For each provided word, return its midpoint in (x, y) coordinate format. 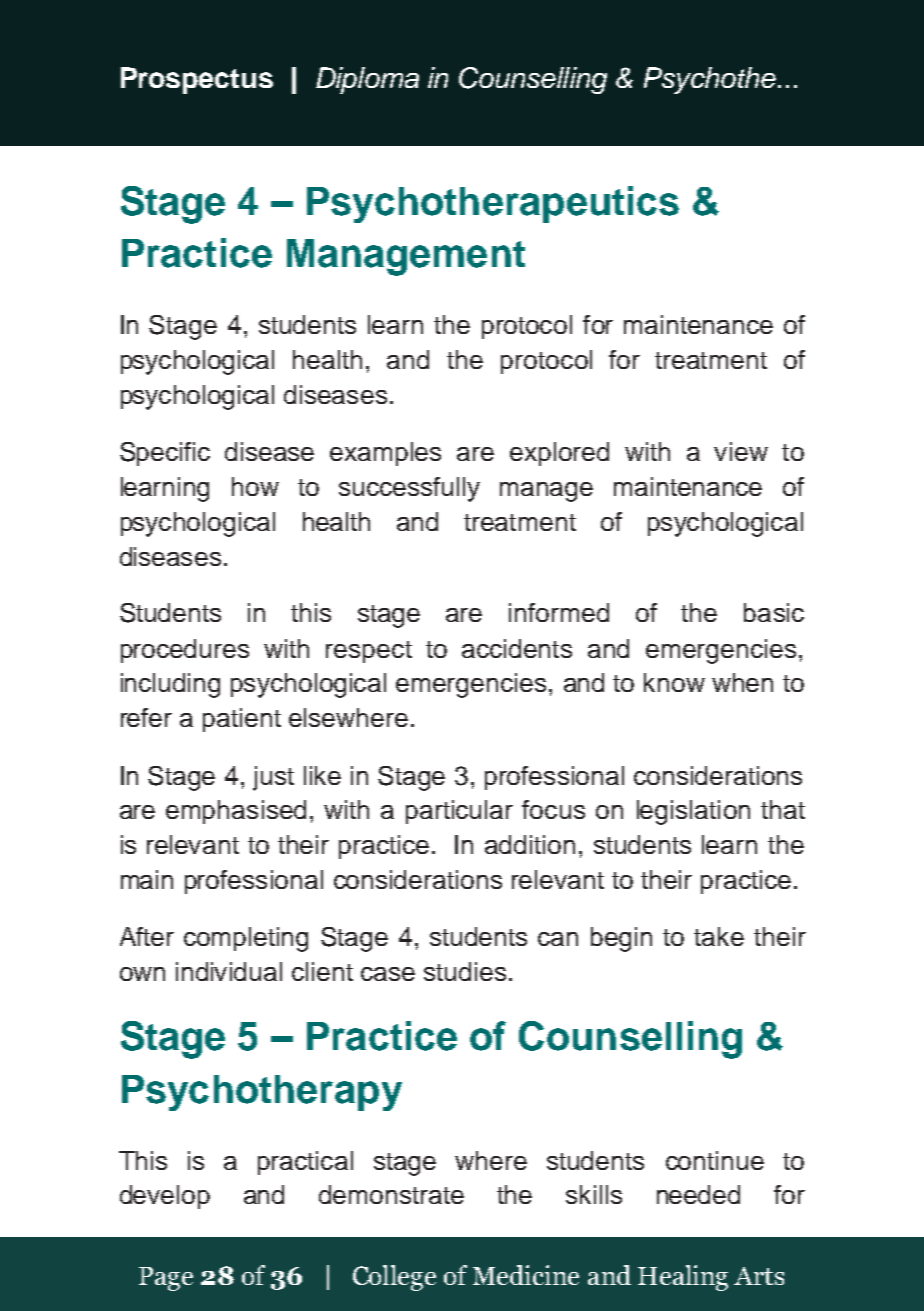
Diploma (367, 80)
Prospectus (197, 80)
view (741, 451)
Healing (683, 1278)
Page (166, 1279)
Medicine (526, 1275)
